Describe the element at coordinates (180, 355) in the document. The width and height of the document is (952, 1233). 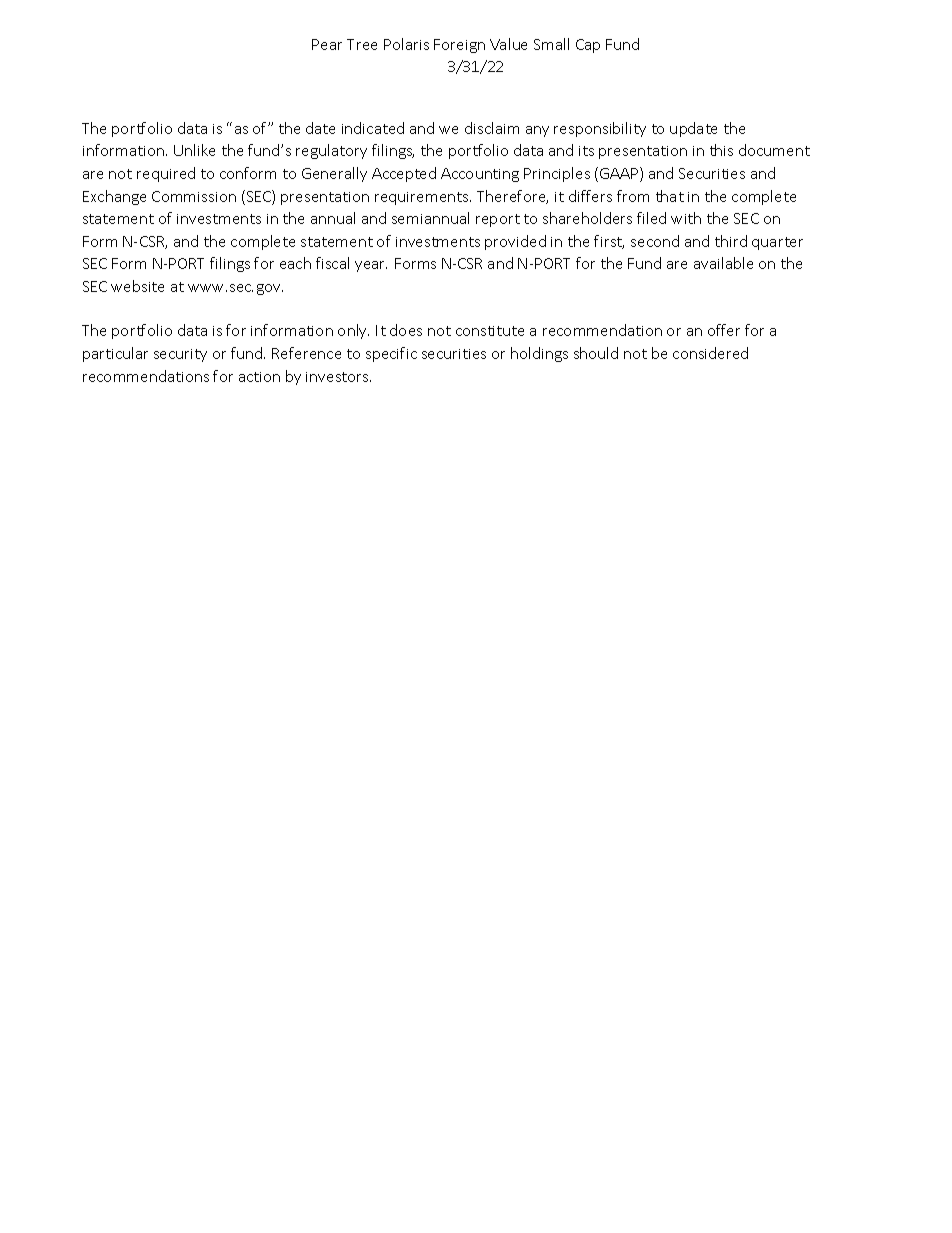
I see `security` at that location.
